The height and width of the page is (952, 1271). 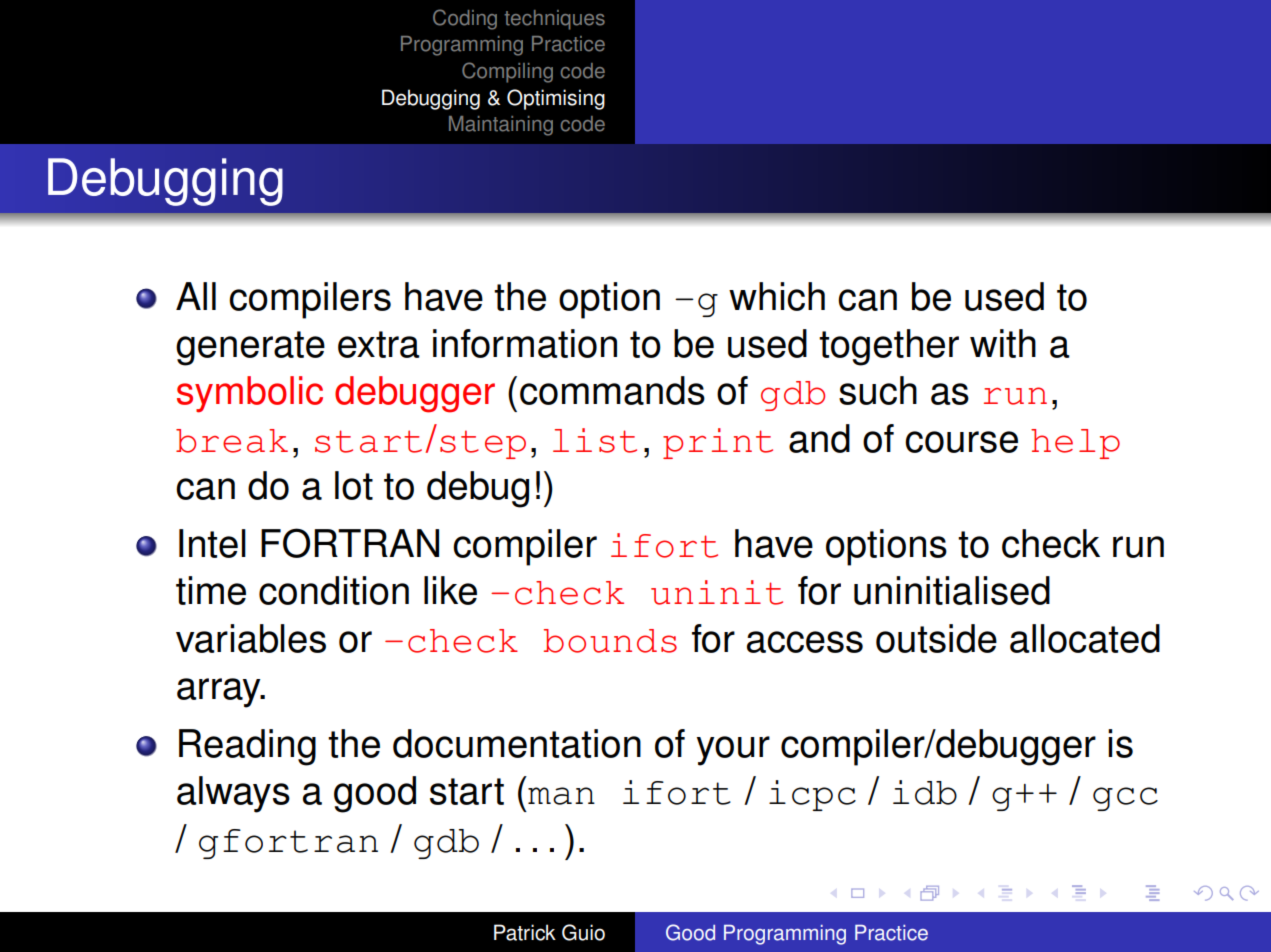 What do you see at coordinates (1125, 799) in the page?
I see `gcc` at bounding box center [1125, 799].
